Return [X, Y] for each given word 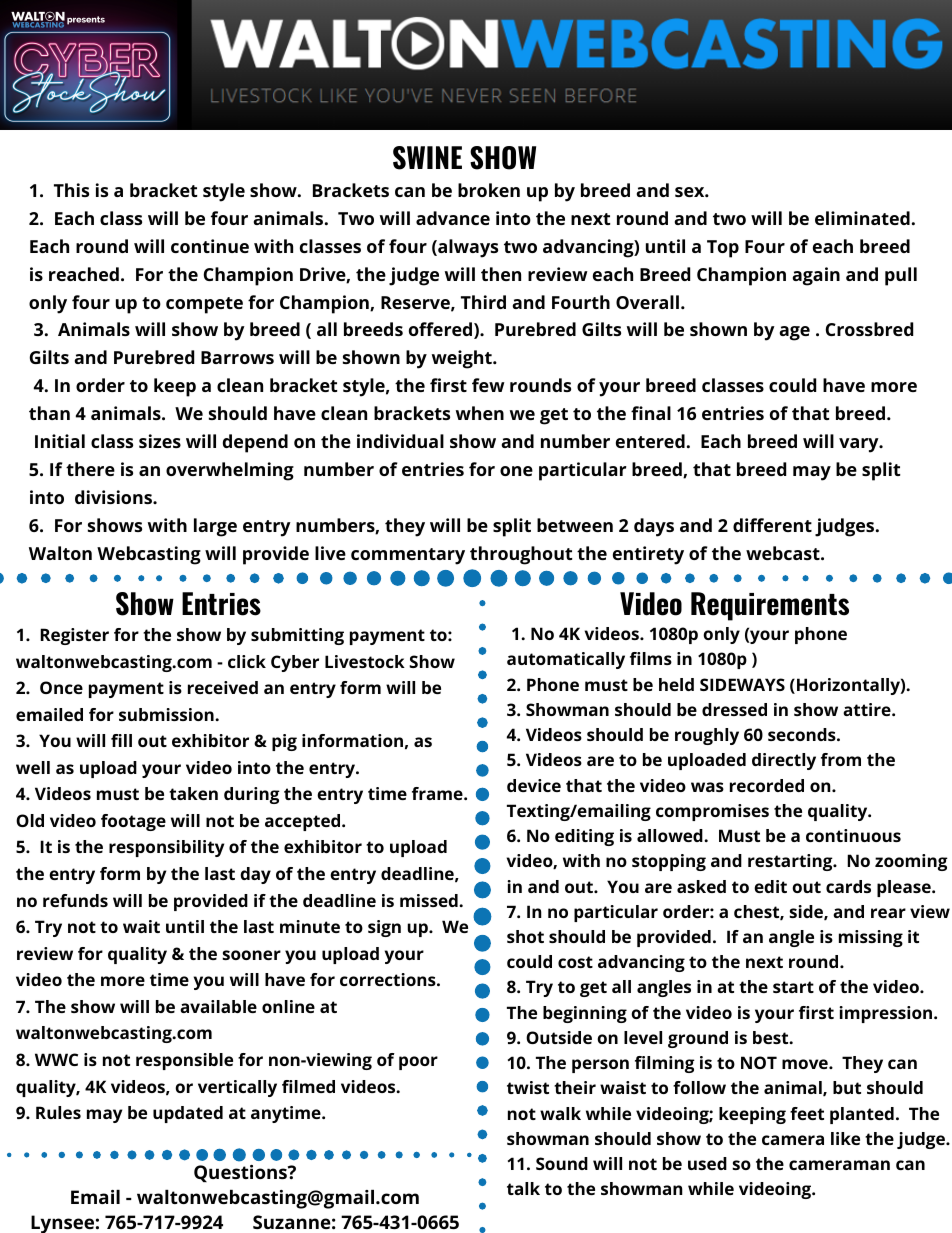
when [480, 413]
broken [489, 190]
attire [868, 709]
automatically [566, 660]
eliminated [862, 218]
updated [188, 1114]
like [845, 1138]
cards [848, 886]
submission [167, 714]
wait [141, 926]
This [71, 190]
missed [430, 900]
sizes [160, 441]
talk [523, 1188]
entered [650, 441]
